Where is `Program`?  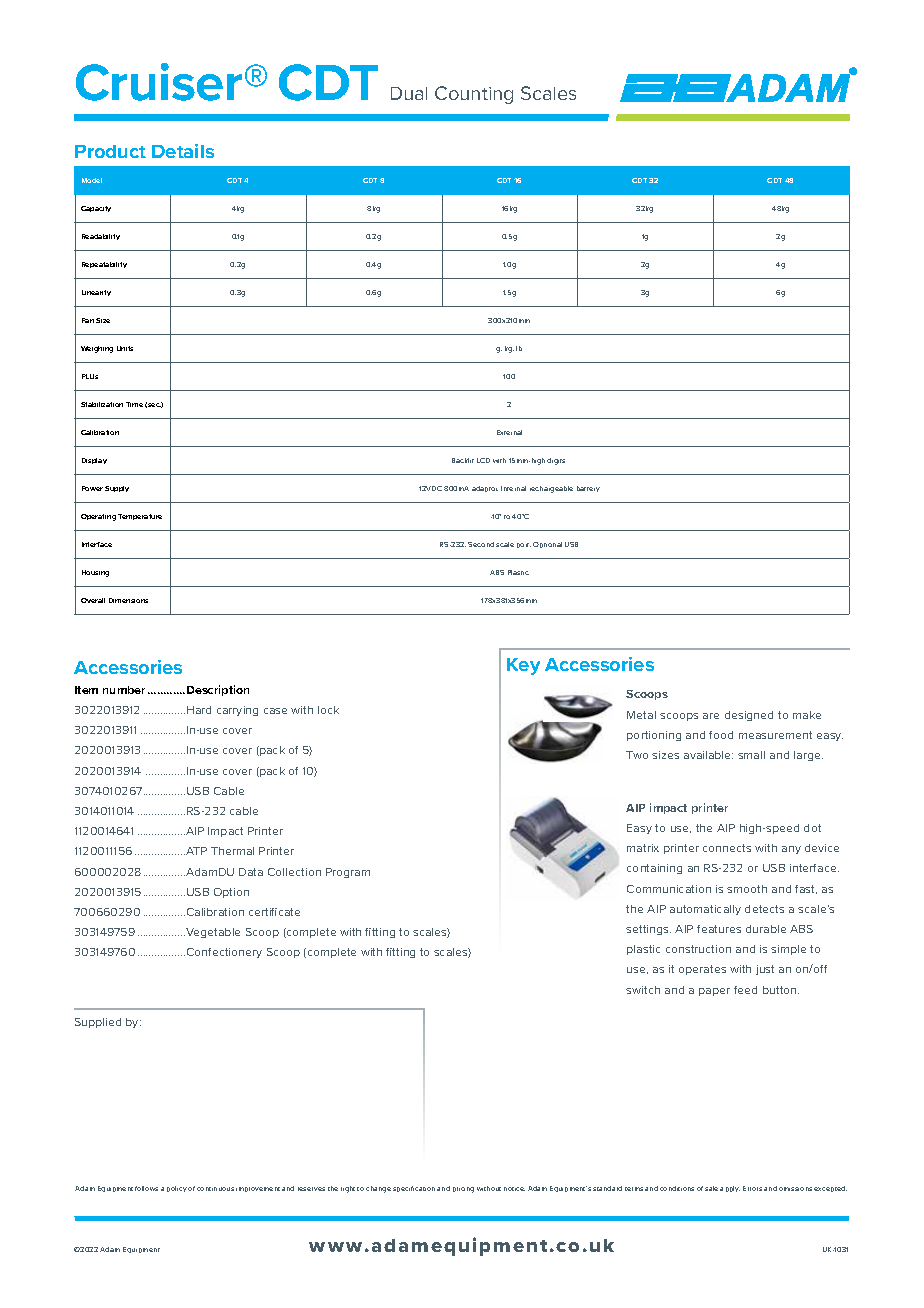 Program is located at coordinates (348, 873).
